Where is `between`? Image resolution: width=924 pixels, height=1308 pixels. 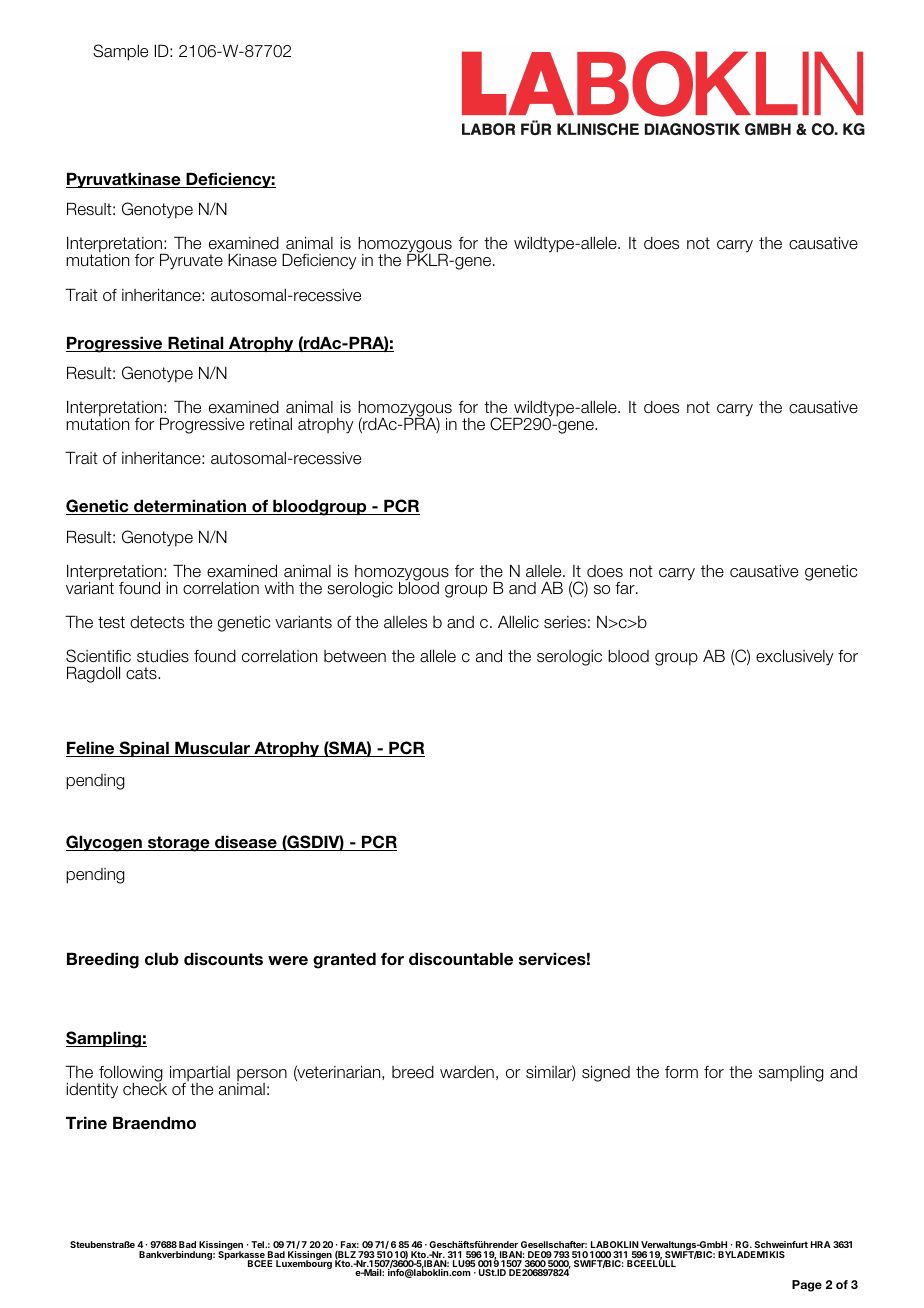 between is located at coordinates (355, 656).
